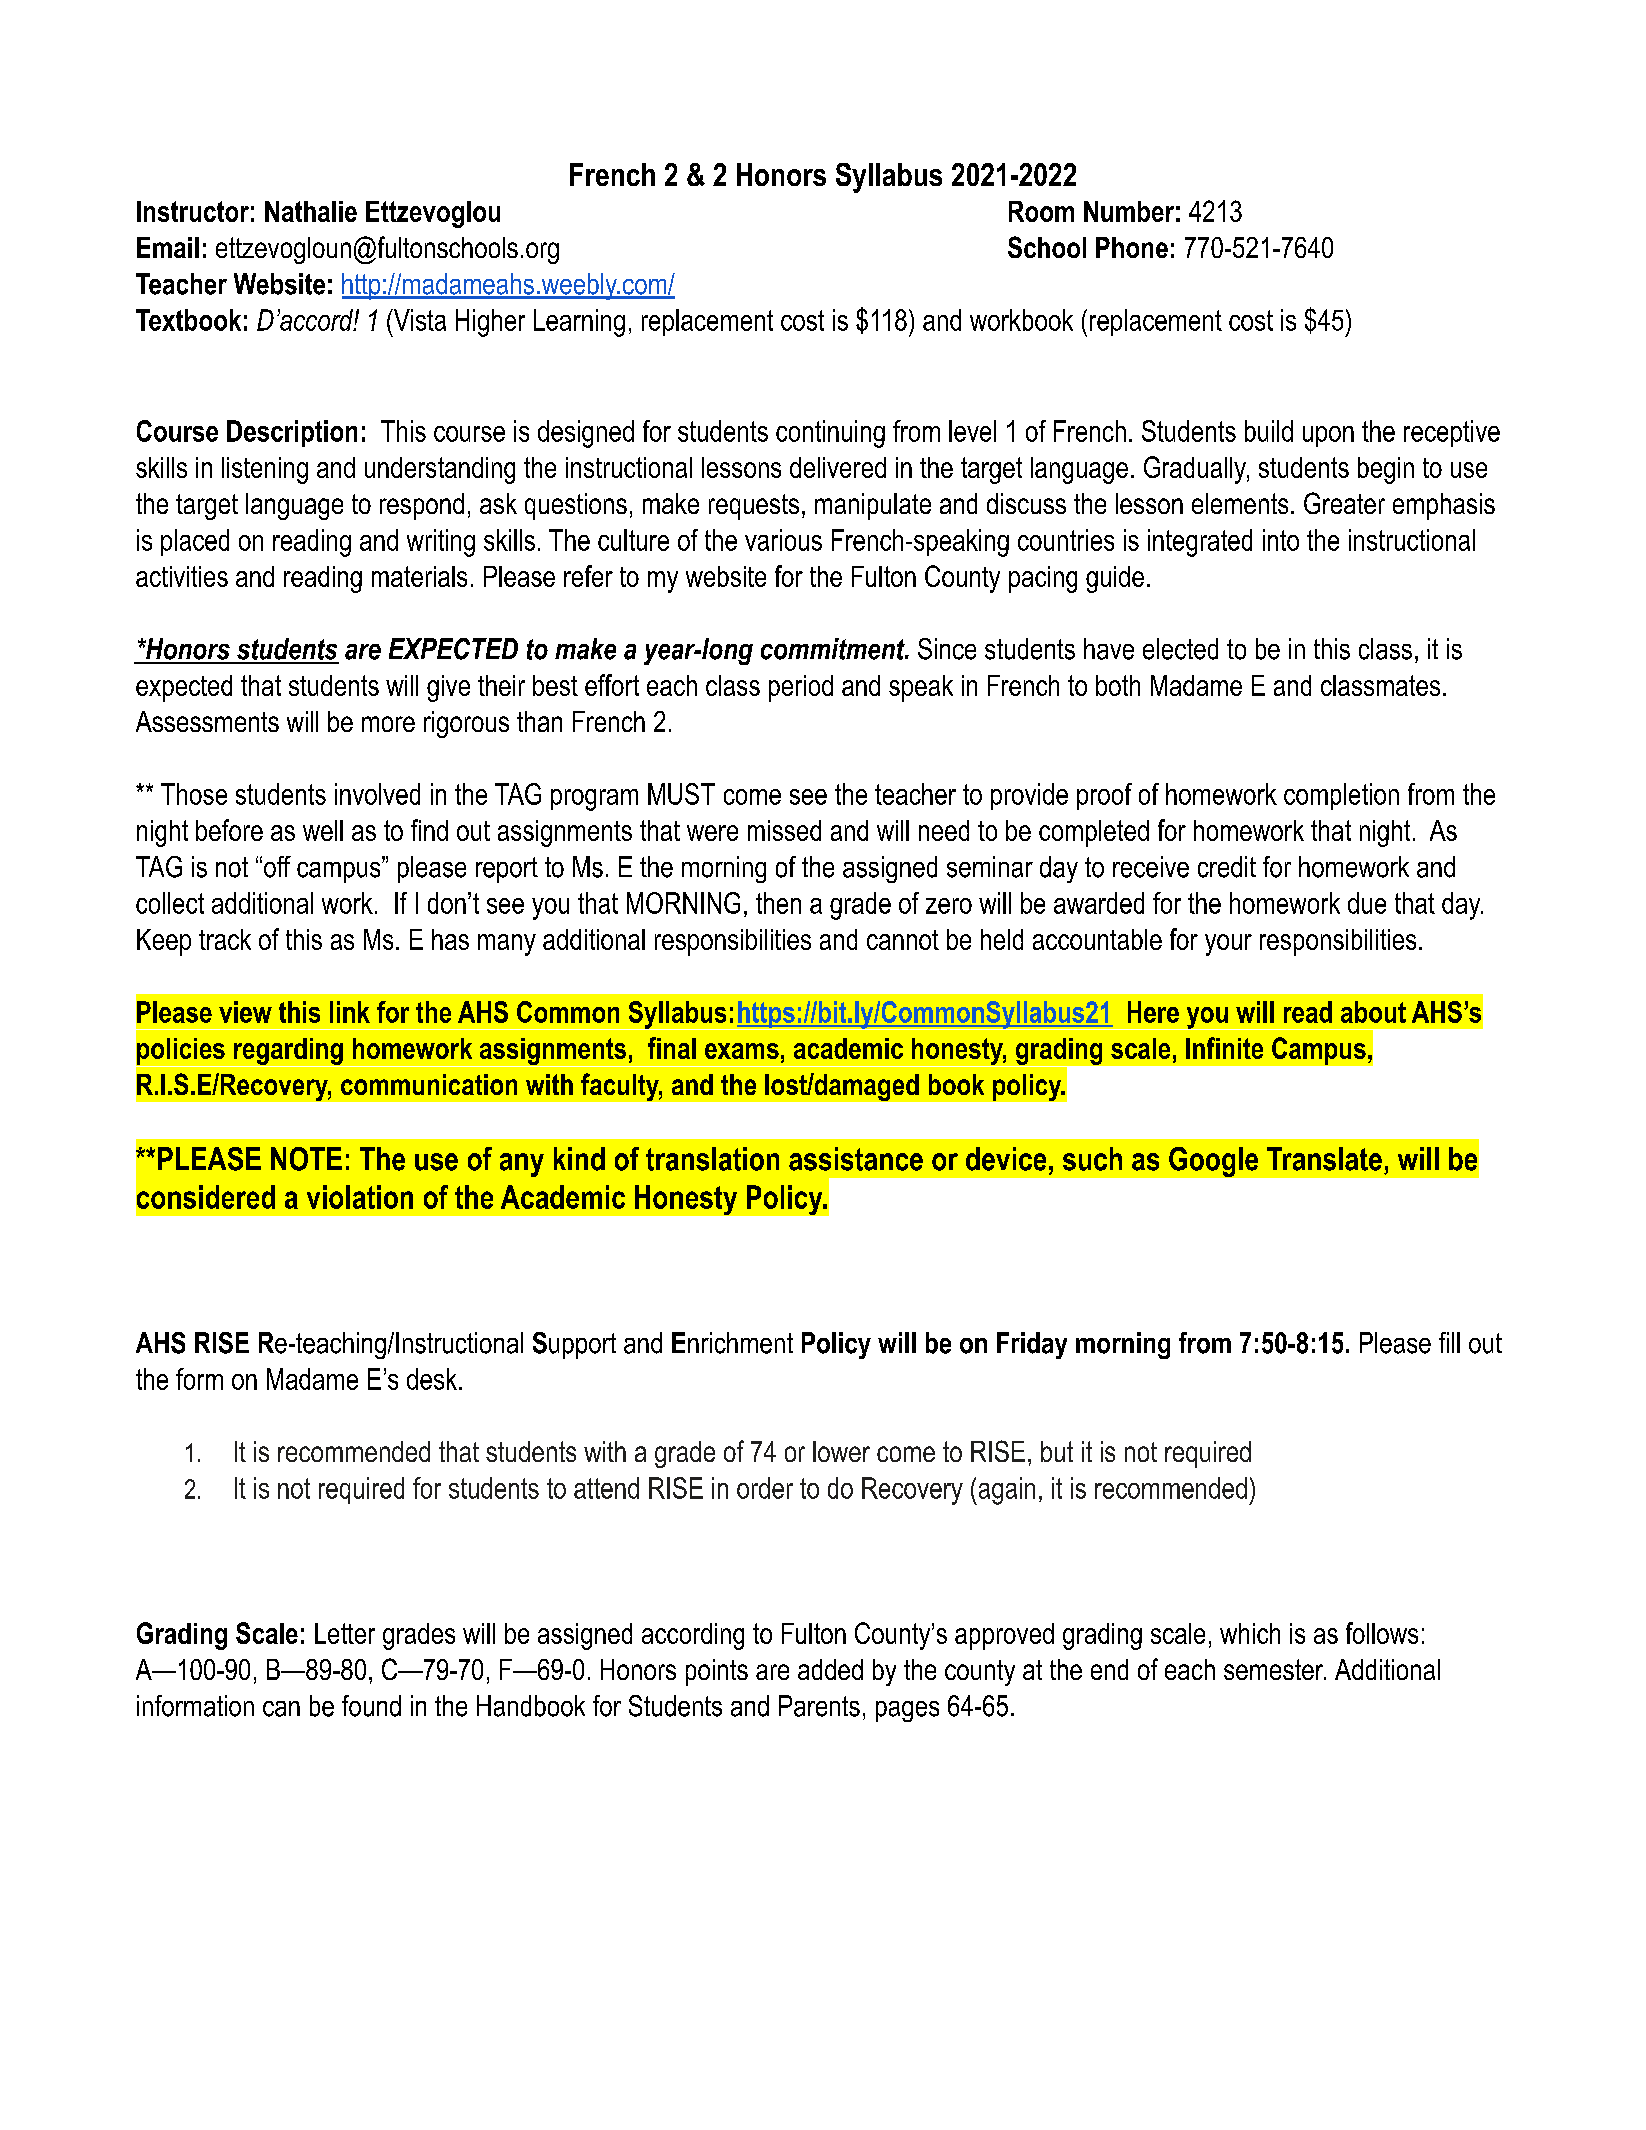 The height and width of the screenshot is (2130, 1646). Describe the element at coordinates (311, 211) in the screenshot. I see `Nathalie` at that location.
